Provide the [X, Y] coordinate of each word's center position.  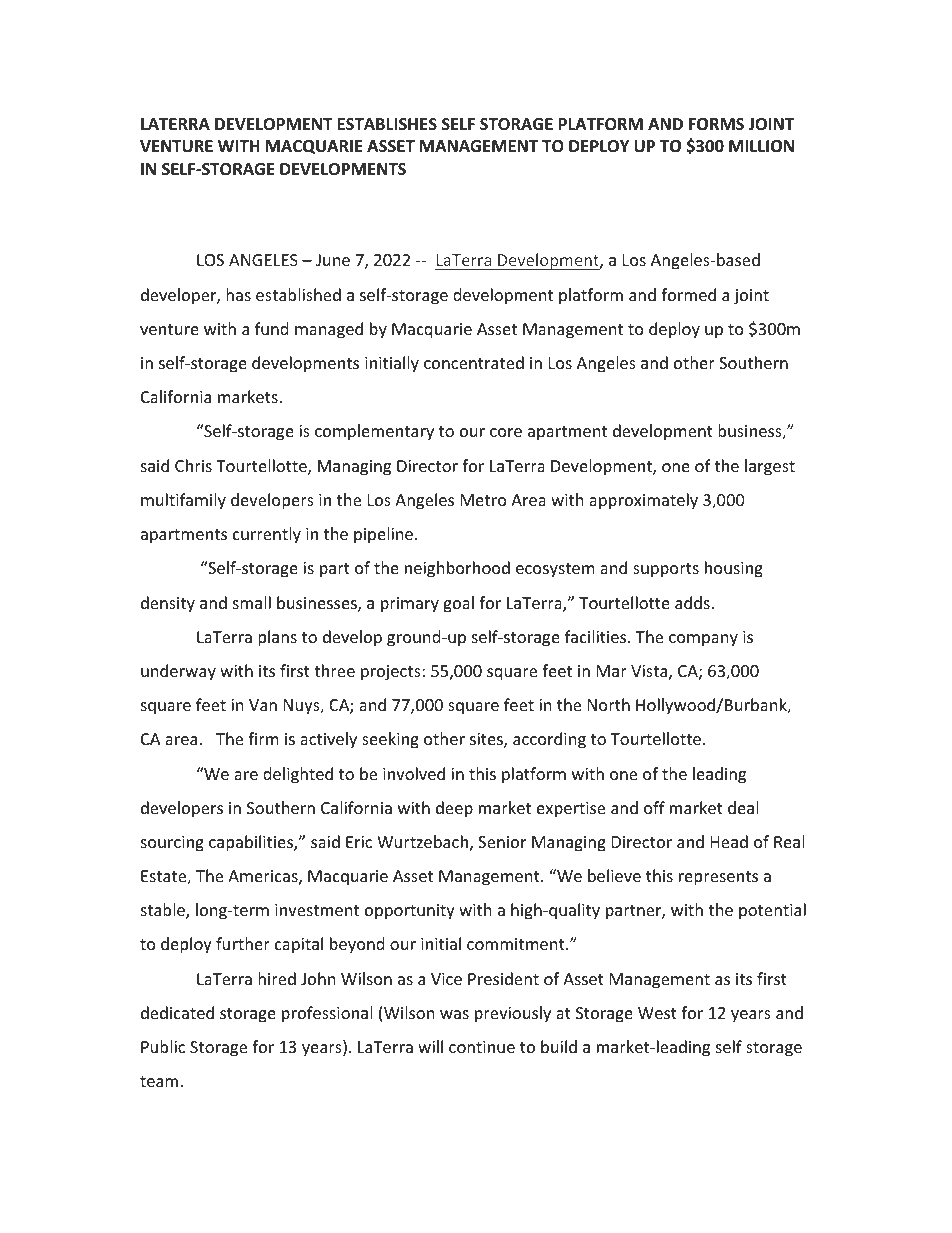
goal [458, 604]
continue [482, 1047]
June [333, 260]
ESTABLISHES [387, 124]
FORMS [716, 124]
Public [163, 1046]
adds [692, 602]
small [252, 602]
